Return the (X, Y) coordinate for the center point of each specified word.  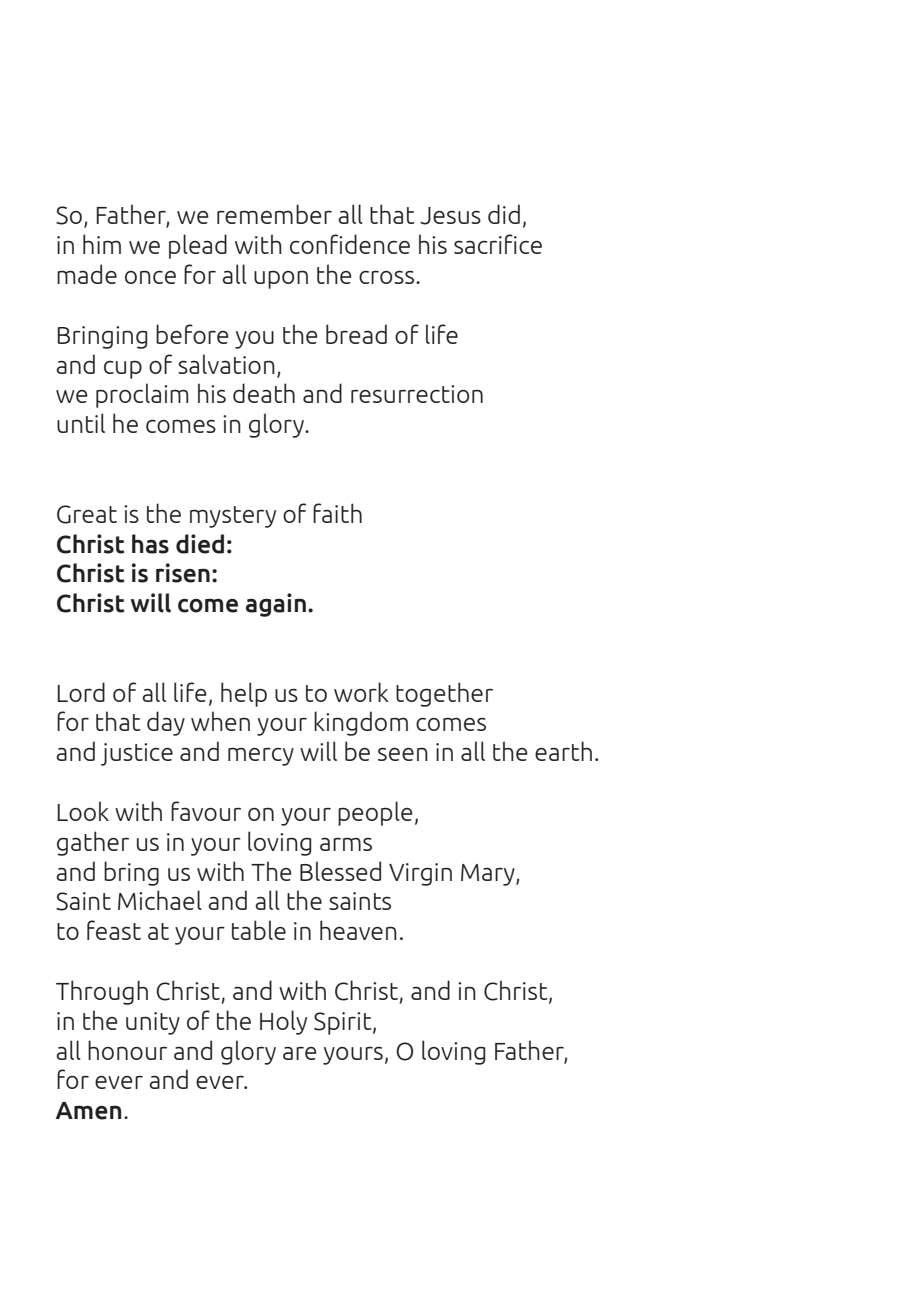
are (300, 1053)
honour (127, 1050)
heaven (358, 930)
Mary (489, 875)
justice (137, 754)
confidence (350, 244)
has (150, 544)
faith (337, 513)
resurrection (417, 394)
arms (346, 844)
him (102, 244)
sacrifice (498, 244)
